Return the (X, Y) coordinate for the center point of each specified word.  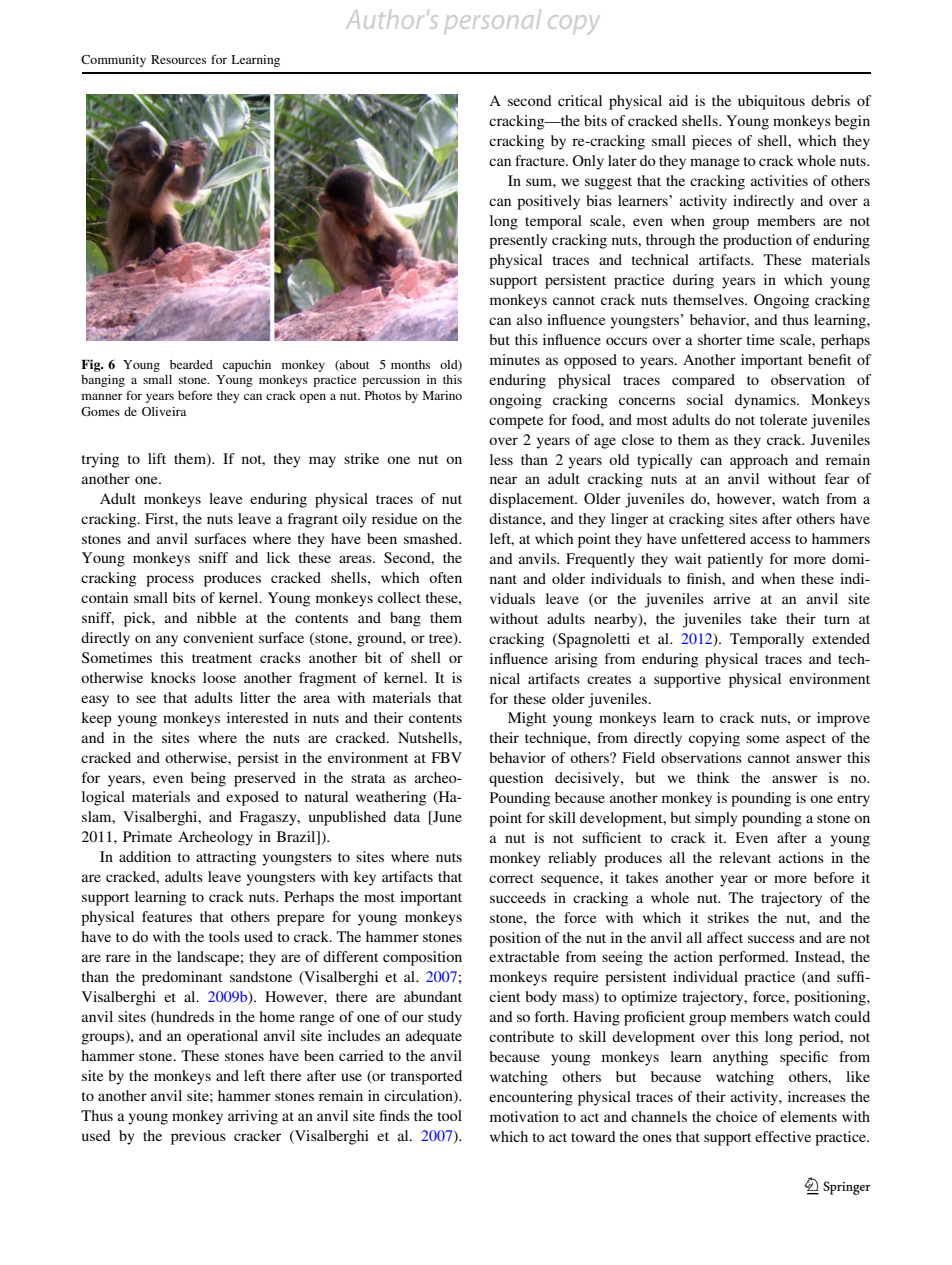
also (529, 319)
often (445, 577)
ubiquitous (771, 102)
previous (198, 1137)
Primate (147, 836)
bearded (191, 364)
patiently (735, 560)
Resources (178, 59)
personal (493, 20)
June (446, 818)
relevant (745, 857)
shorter (720, 339)
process (170, 581)
